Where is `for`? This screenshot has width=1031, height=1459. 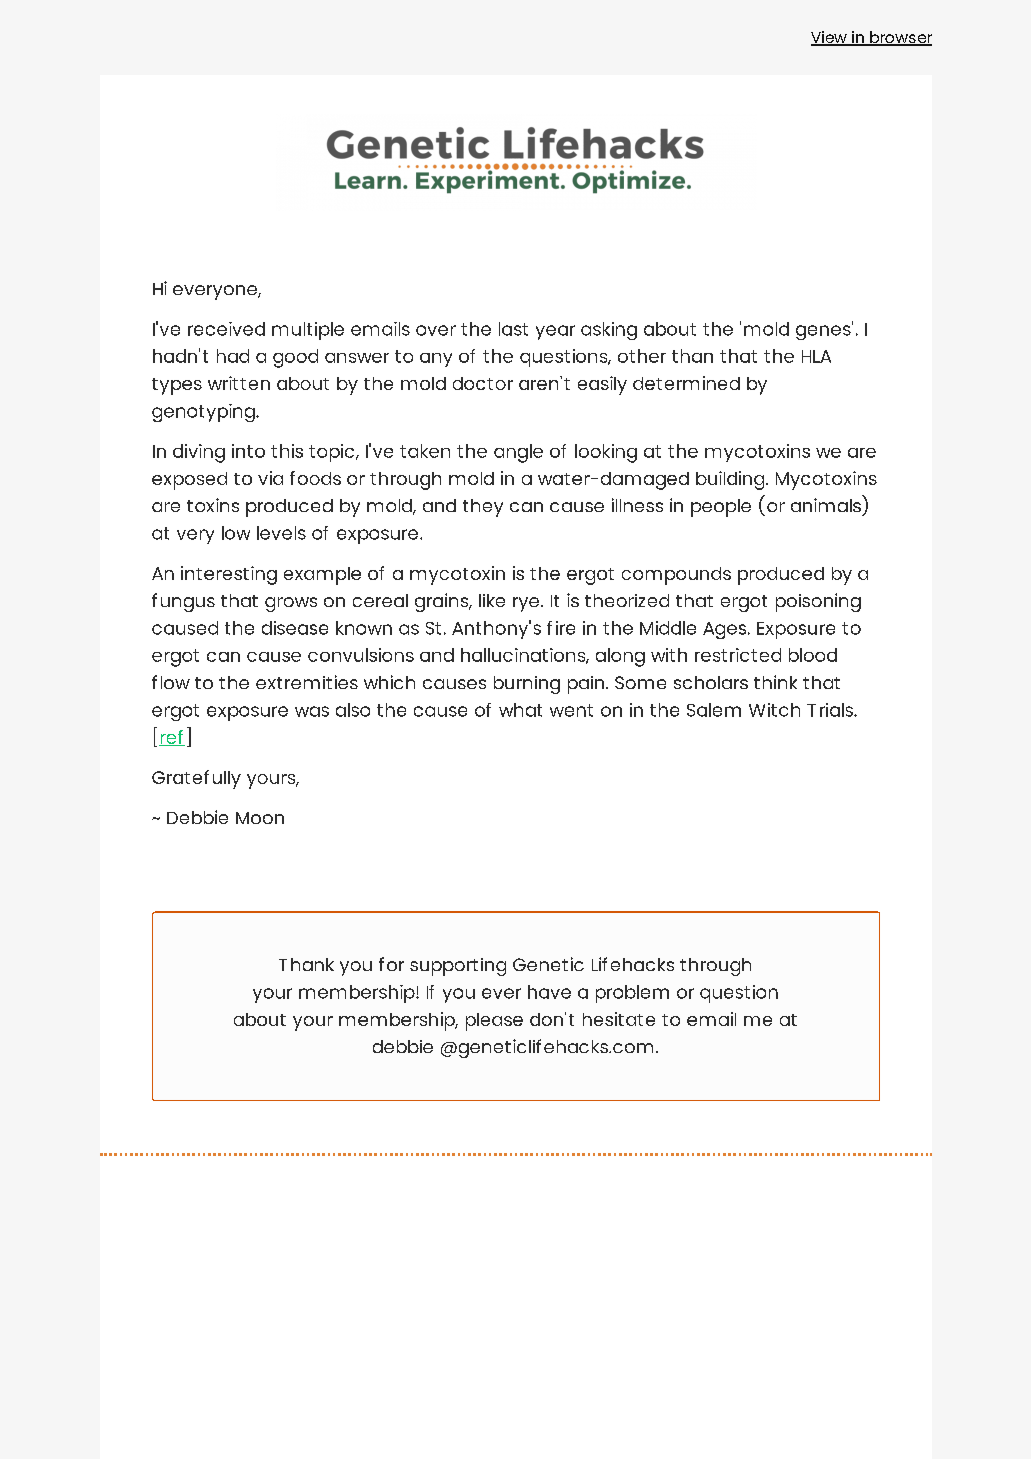
for is located at coordinates (391, 964).
